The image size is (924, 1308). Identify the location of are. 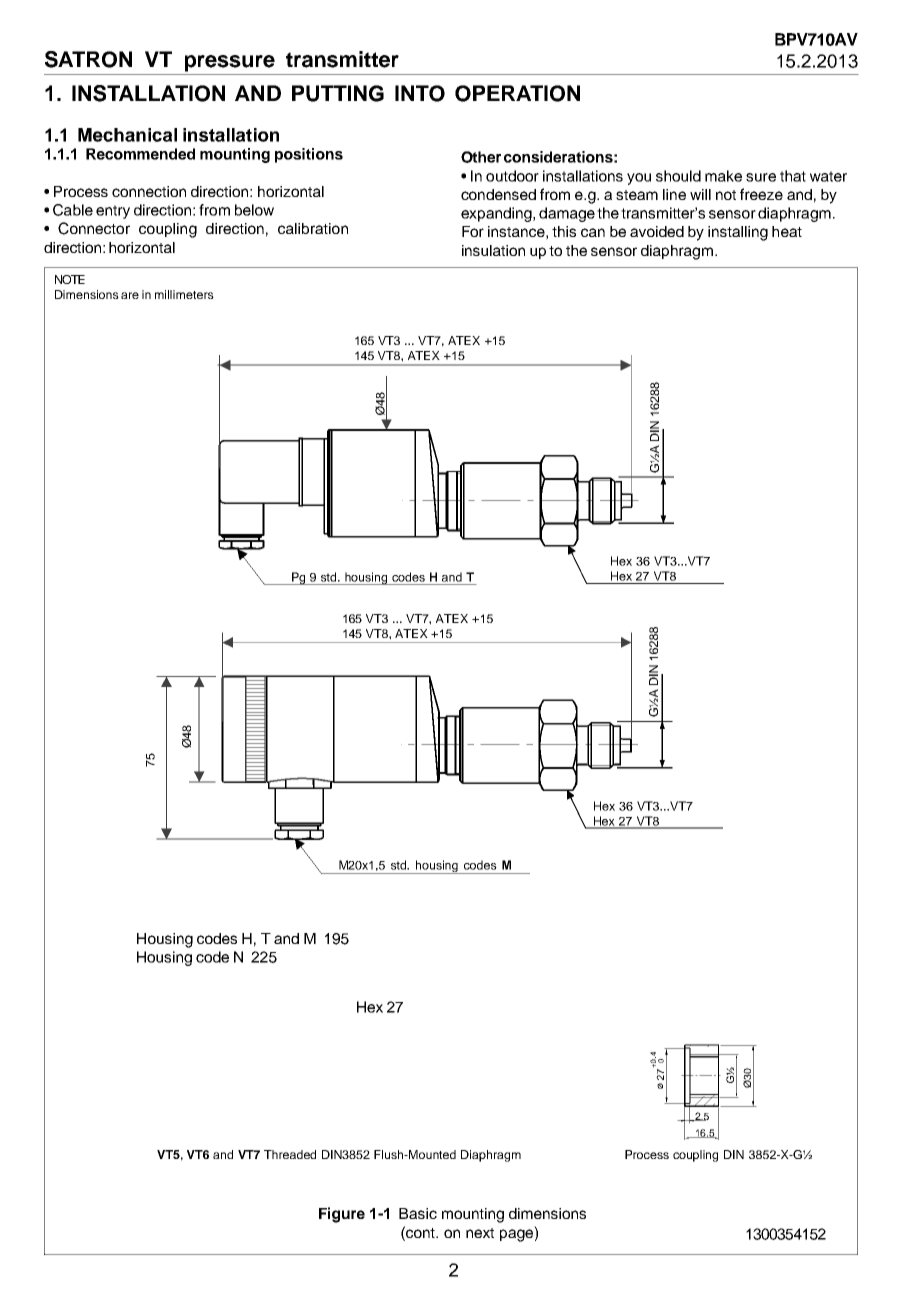
(130, 295).
